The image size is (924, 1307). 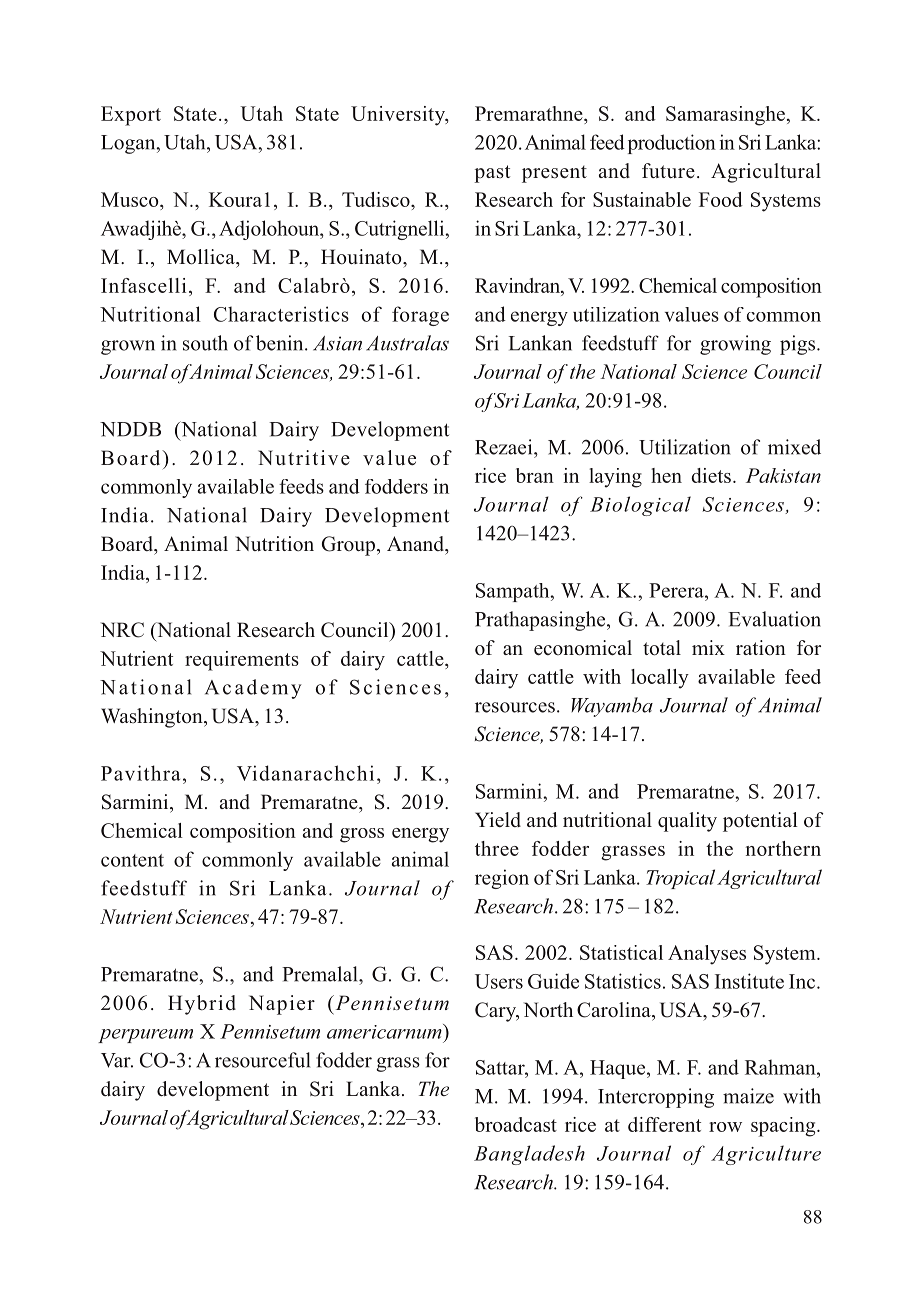 I want to click on production, so click(x=672, y=144).
